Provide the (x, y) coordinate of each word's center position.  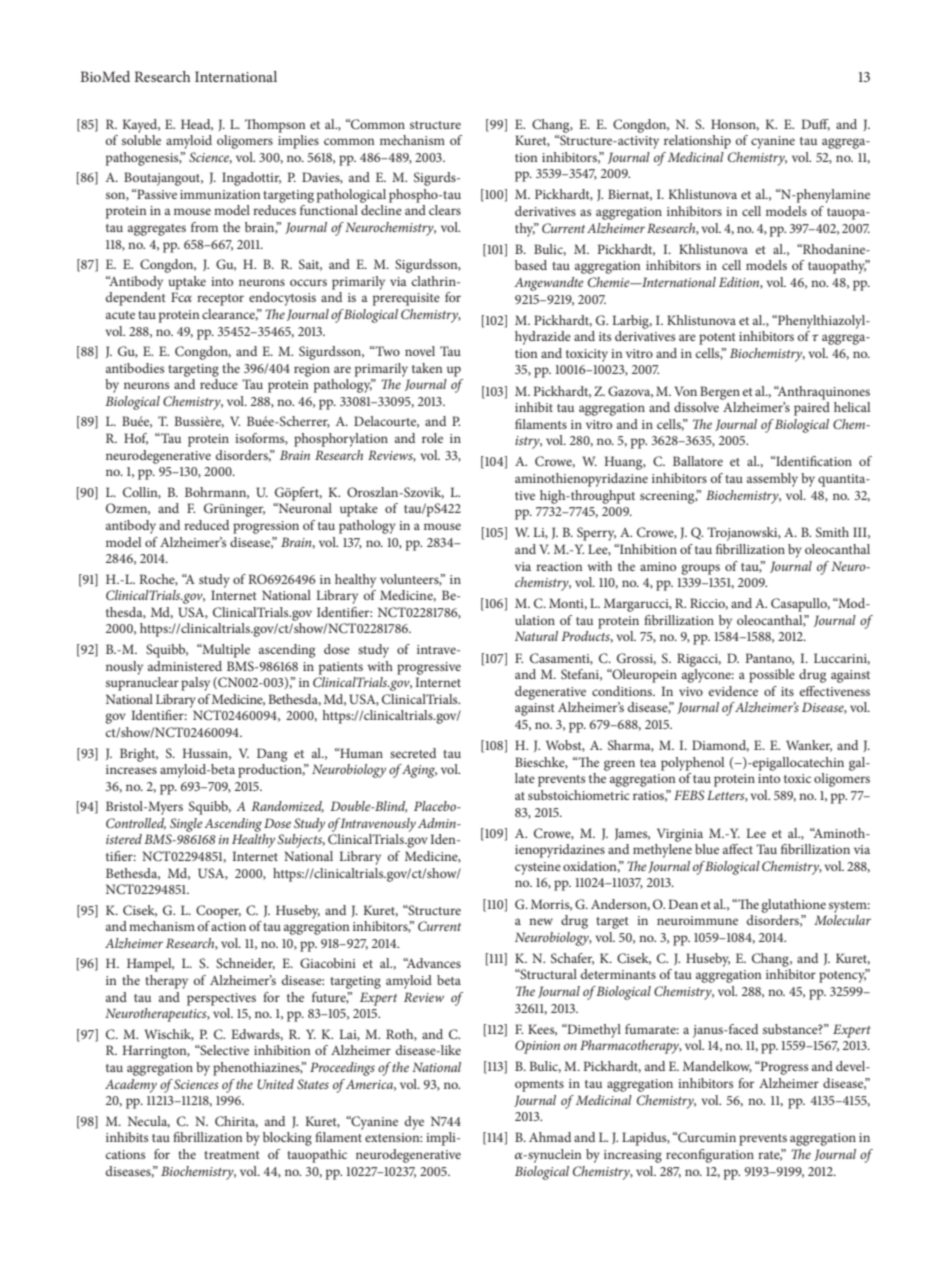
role (432, 438)
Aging (419, 771)
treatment (232, 1155)
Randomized (287, 807)
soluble (141, 140)
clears (445, 210)
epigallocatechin (797, 764)
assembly (772, 480)
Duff (815, 125)
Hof (136, 439)
